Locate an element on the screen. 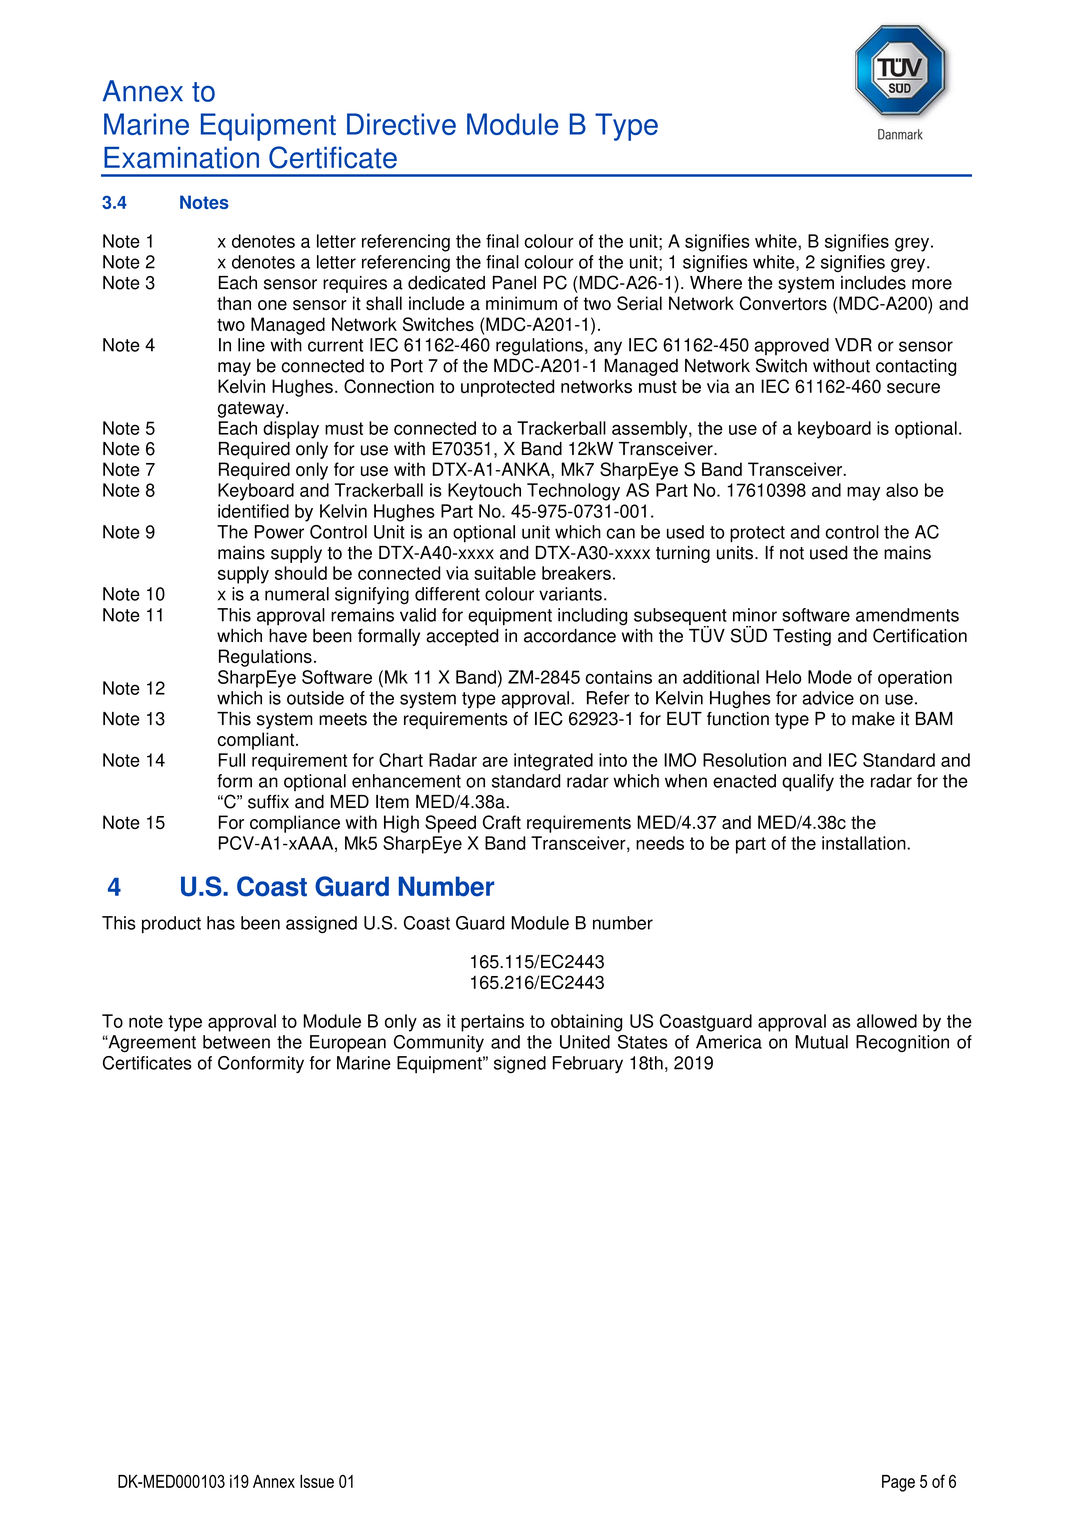  Issue is located at coordinates (317, 1481).
